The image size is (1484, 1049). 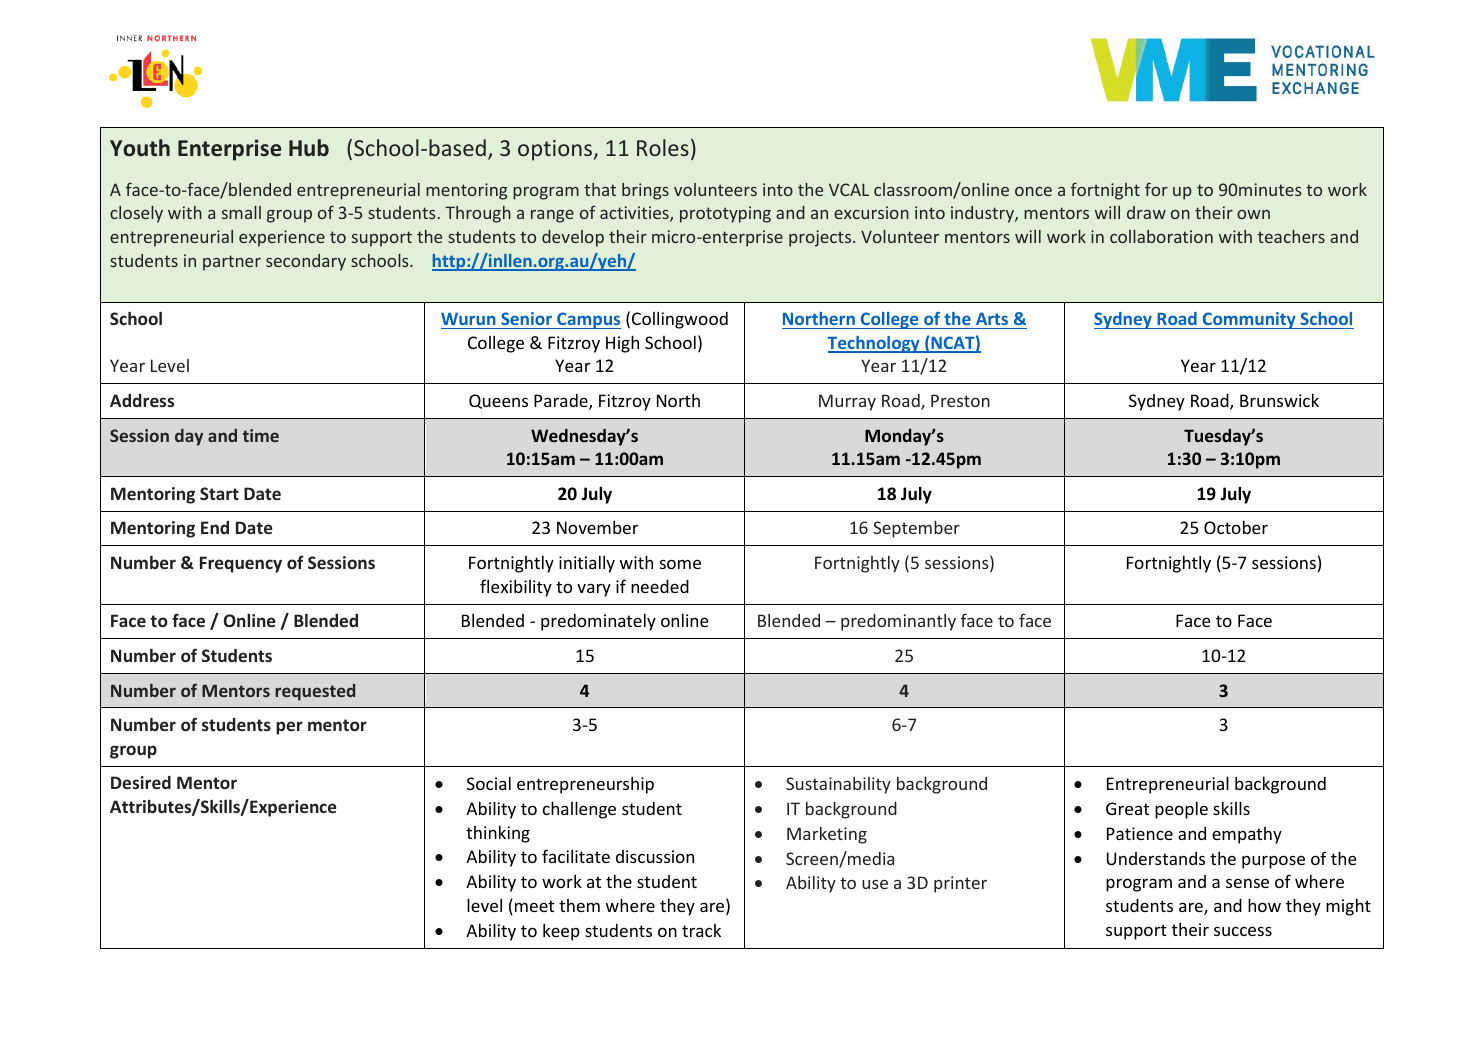 I want to click on Hub, so click(x=309, y=148).
